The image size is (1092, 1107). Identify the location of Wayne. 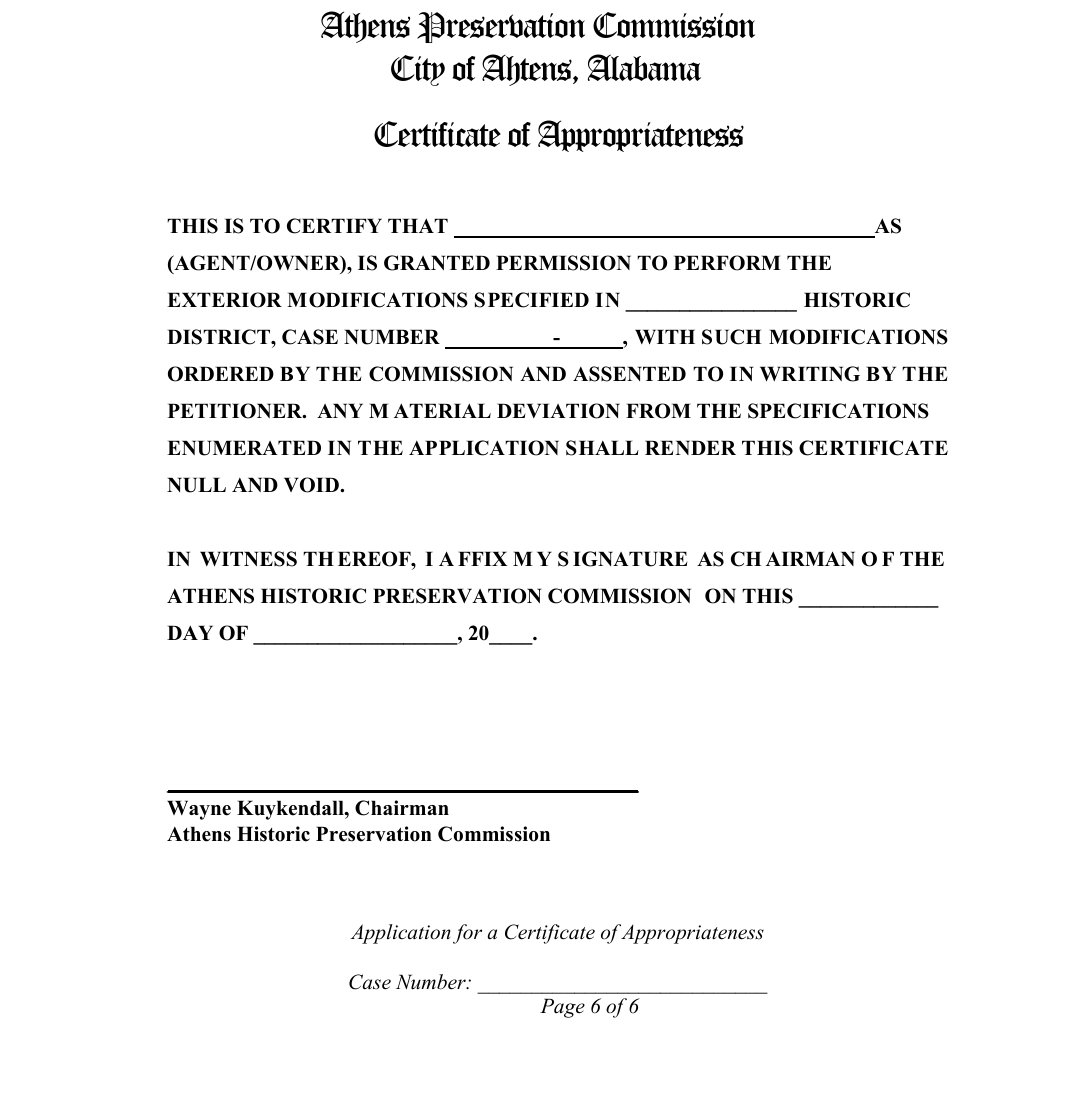
(199, 810).
